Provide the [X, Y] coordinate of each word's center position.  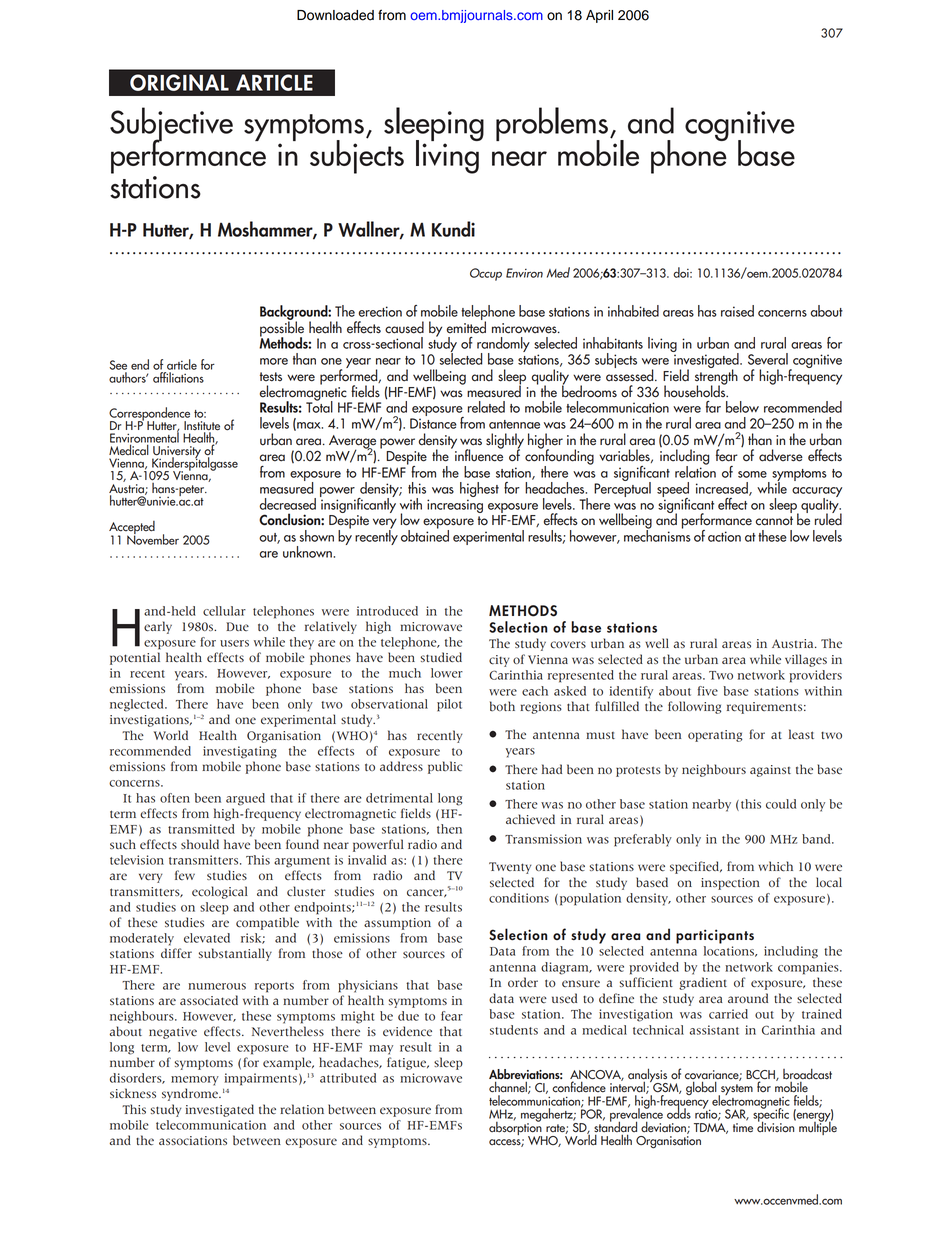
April [599, 16]
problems [552, 125]
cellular [224, 611]
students [514, 1030]
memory [195, 1081]
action [724, 536]
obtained [425, 534]
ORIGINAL [179, 82]
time [743, 1128]
